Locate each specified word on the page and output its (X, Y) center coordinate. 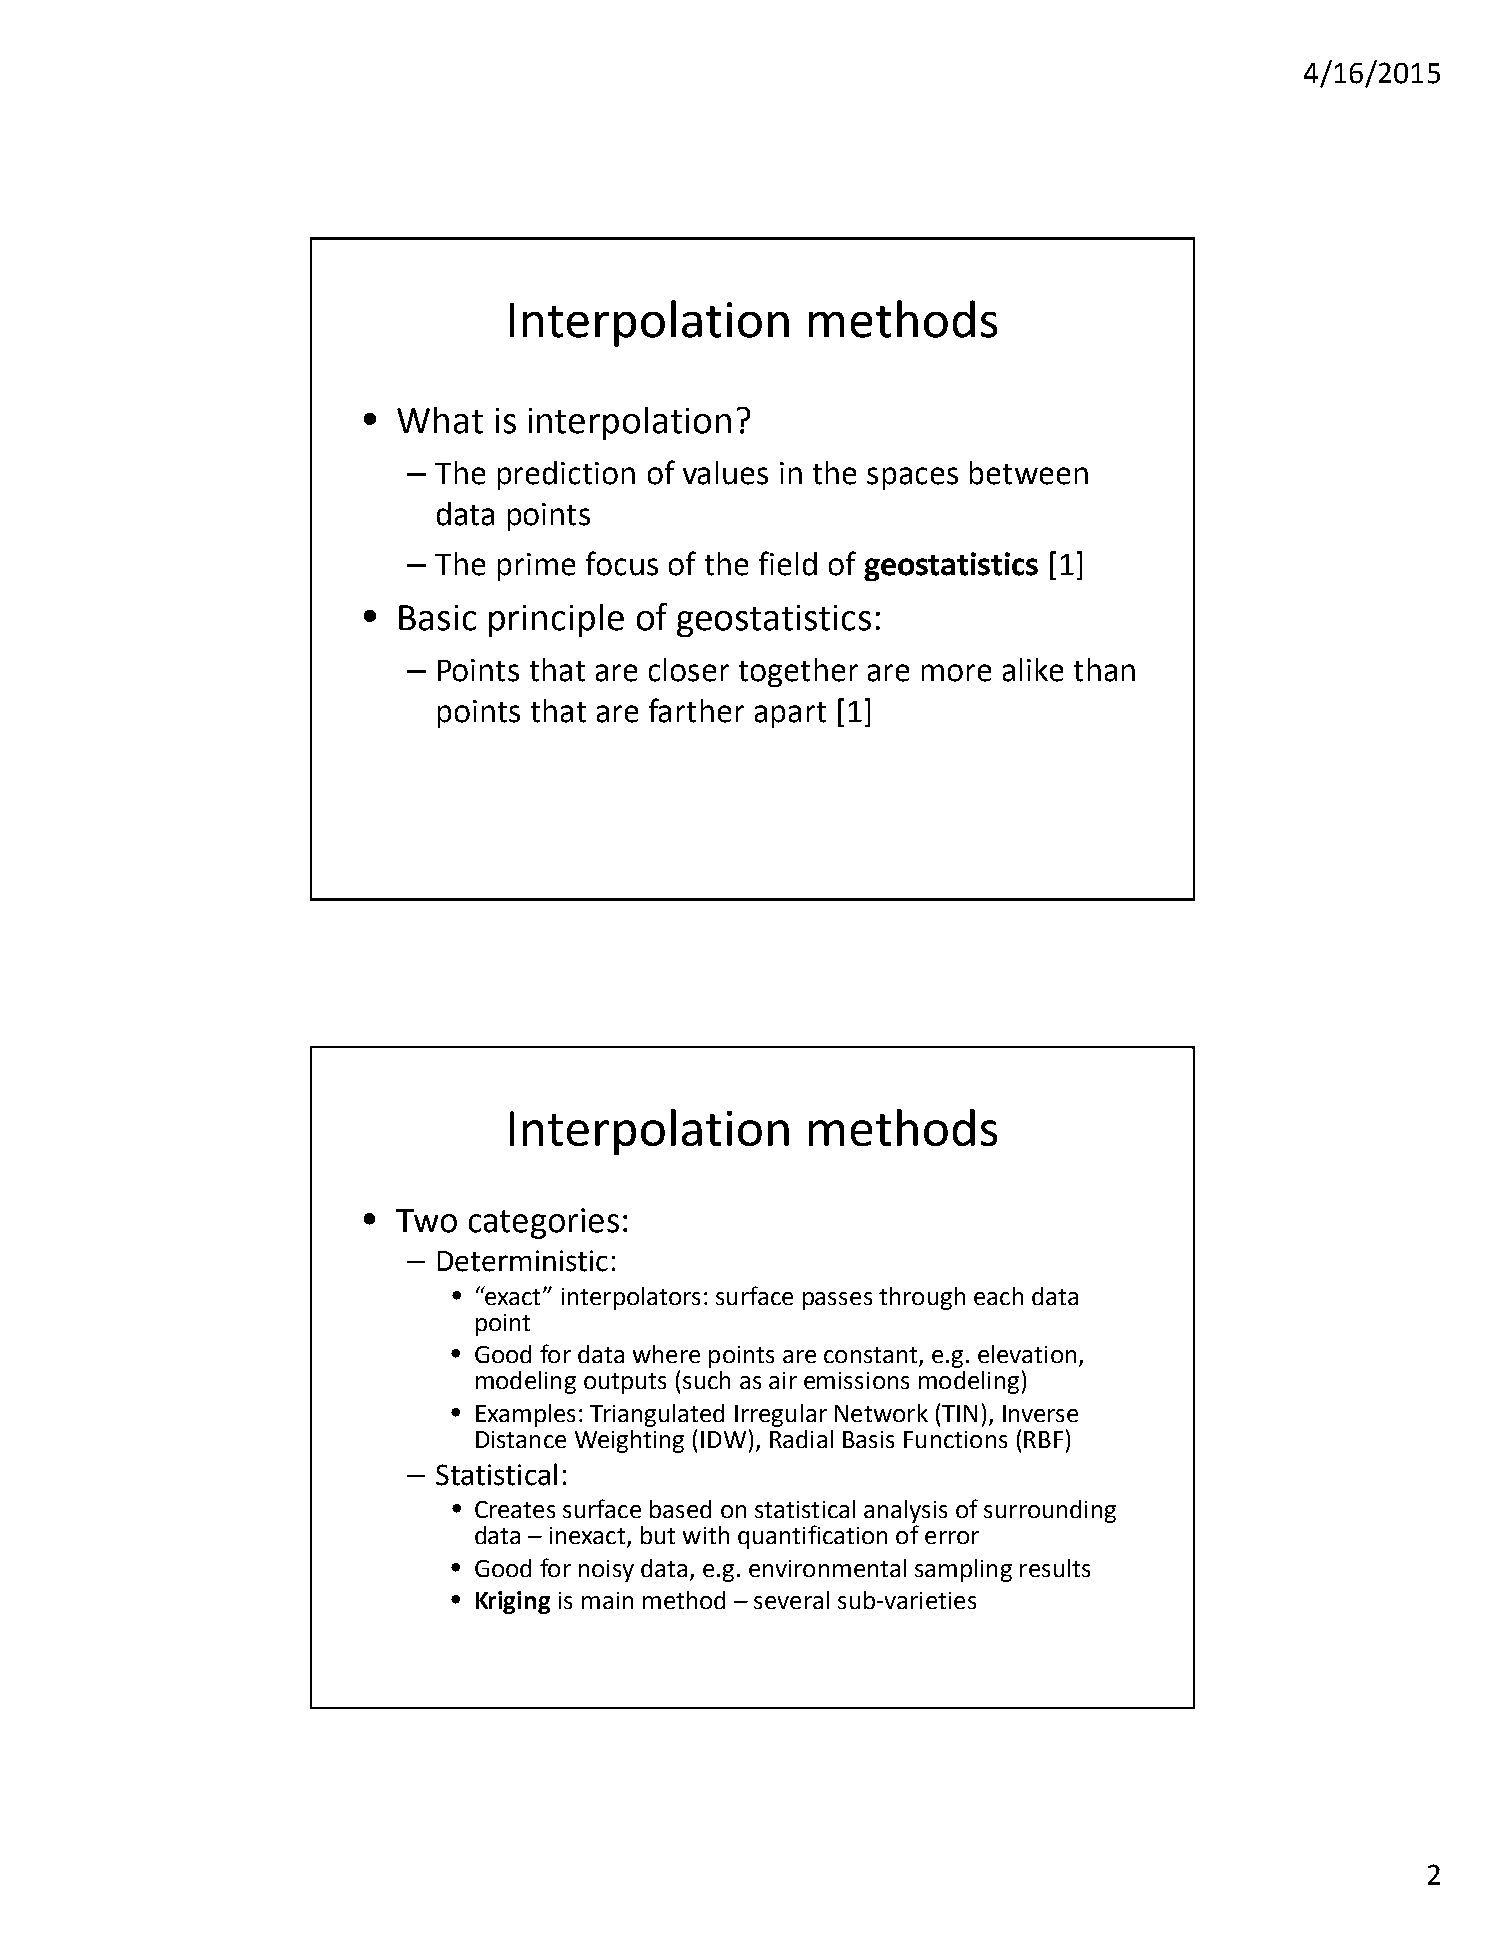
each (998, 1296)
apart (790, 715)
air (783, 1380)
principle (556, 620)
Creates (515, 1509)
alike (1033, 670)
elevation (1027, 1354)
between (1029, 473)
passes (837, 1301)
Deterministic (523, 1261)
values (725, 473)
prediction (566, 475)
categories (544, 1223)
